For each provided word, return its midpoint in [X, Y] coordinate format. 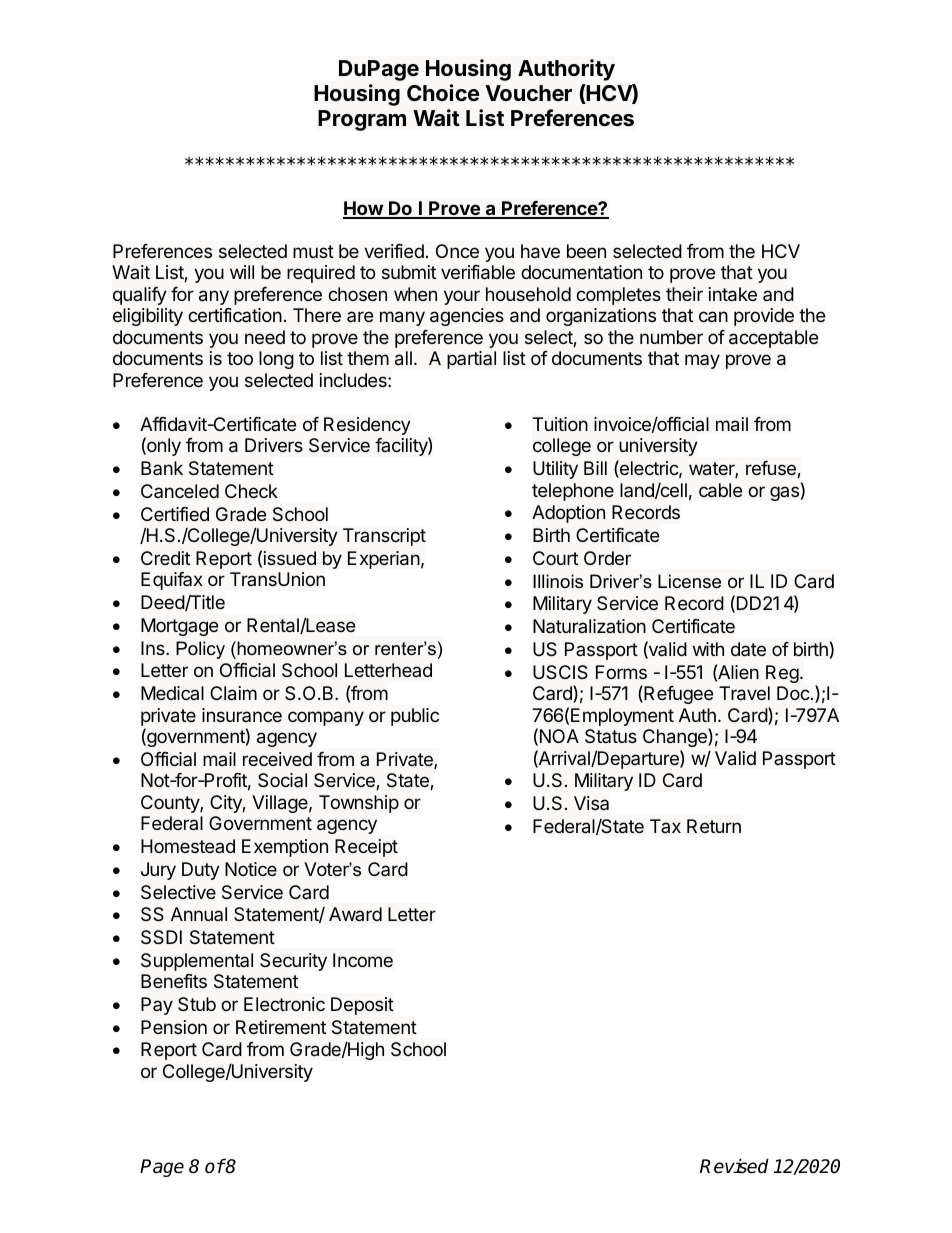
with [708, 649]
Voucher [528, 93]
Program [362, 120]
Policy [200, 650]
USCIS [560, 672]
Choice [443, 93]
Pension [174, 1027]
